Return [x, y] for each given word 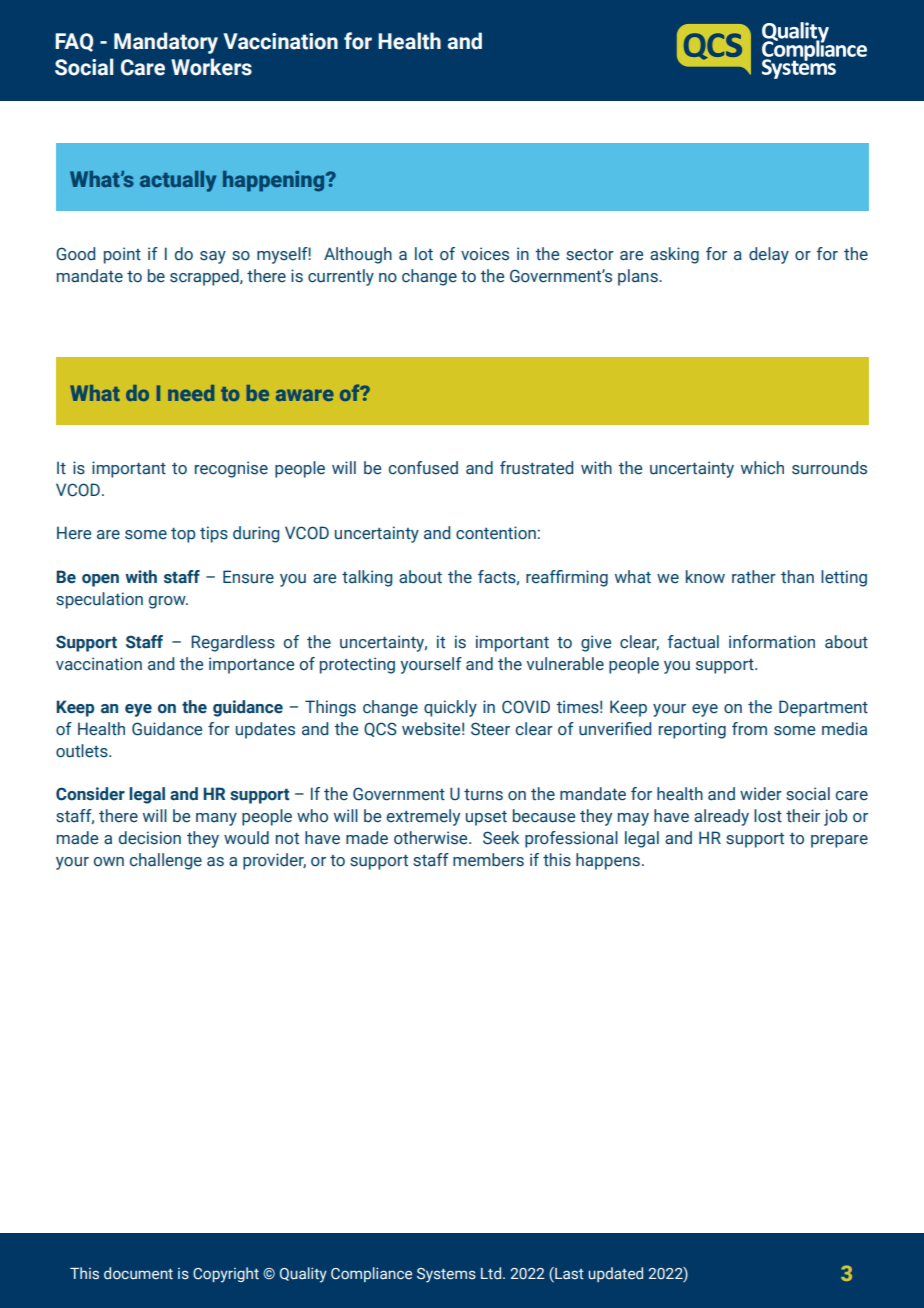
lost [768, 816]
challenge [165, 861]
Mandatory [166, 43]
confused [423, 468]
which [762, 468]
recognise [231, 469]
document [138, 1273]
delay [769, 255]
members [488, 860]
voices [485, 254]
